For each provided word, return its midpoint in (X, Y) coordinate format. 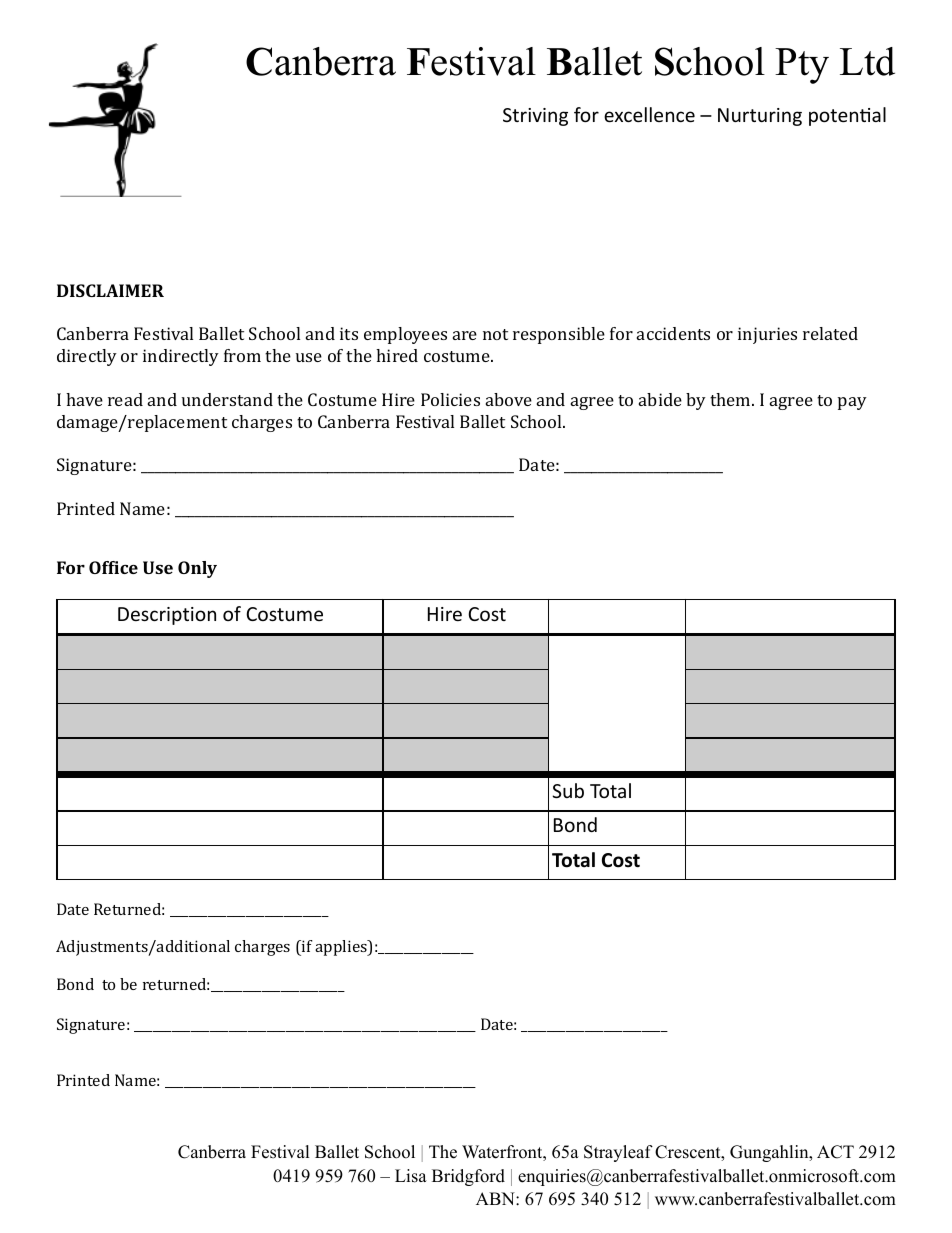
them (731, 399)
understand (227, 399)
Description (167, 616)
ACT (835, 1152)
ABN (496, 1198)
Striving (535, 117)
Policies (450, 399)
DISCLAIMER (110, 290)
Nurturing (760, 117)
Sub (568, 790)
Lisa (411, 1176)
